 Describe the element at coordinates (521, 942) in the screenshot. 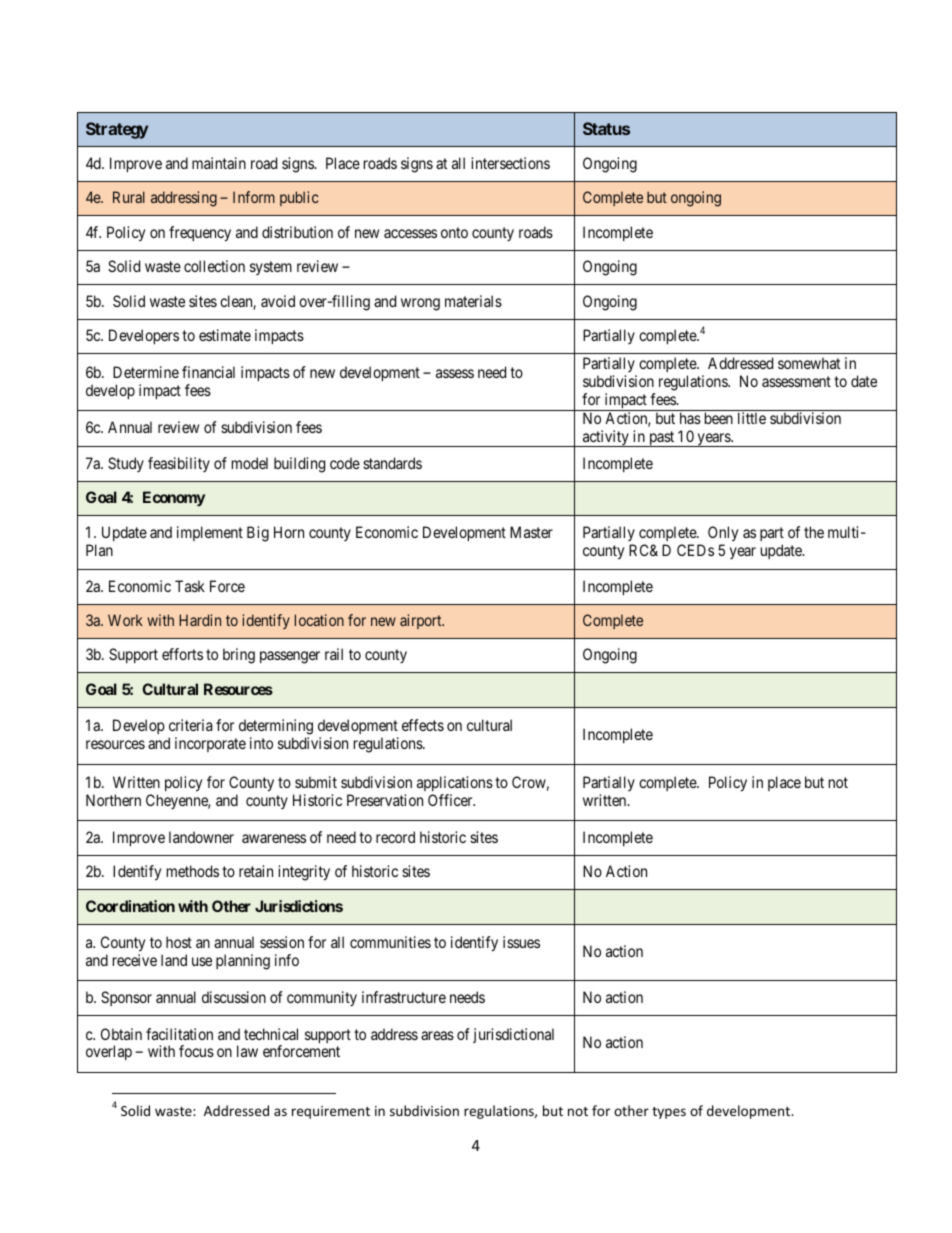

I see `issues` at that location.
